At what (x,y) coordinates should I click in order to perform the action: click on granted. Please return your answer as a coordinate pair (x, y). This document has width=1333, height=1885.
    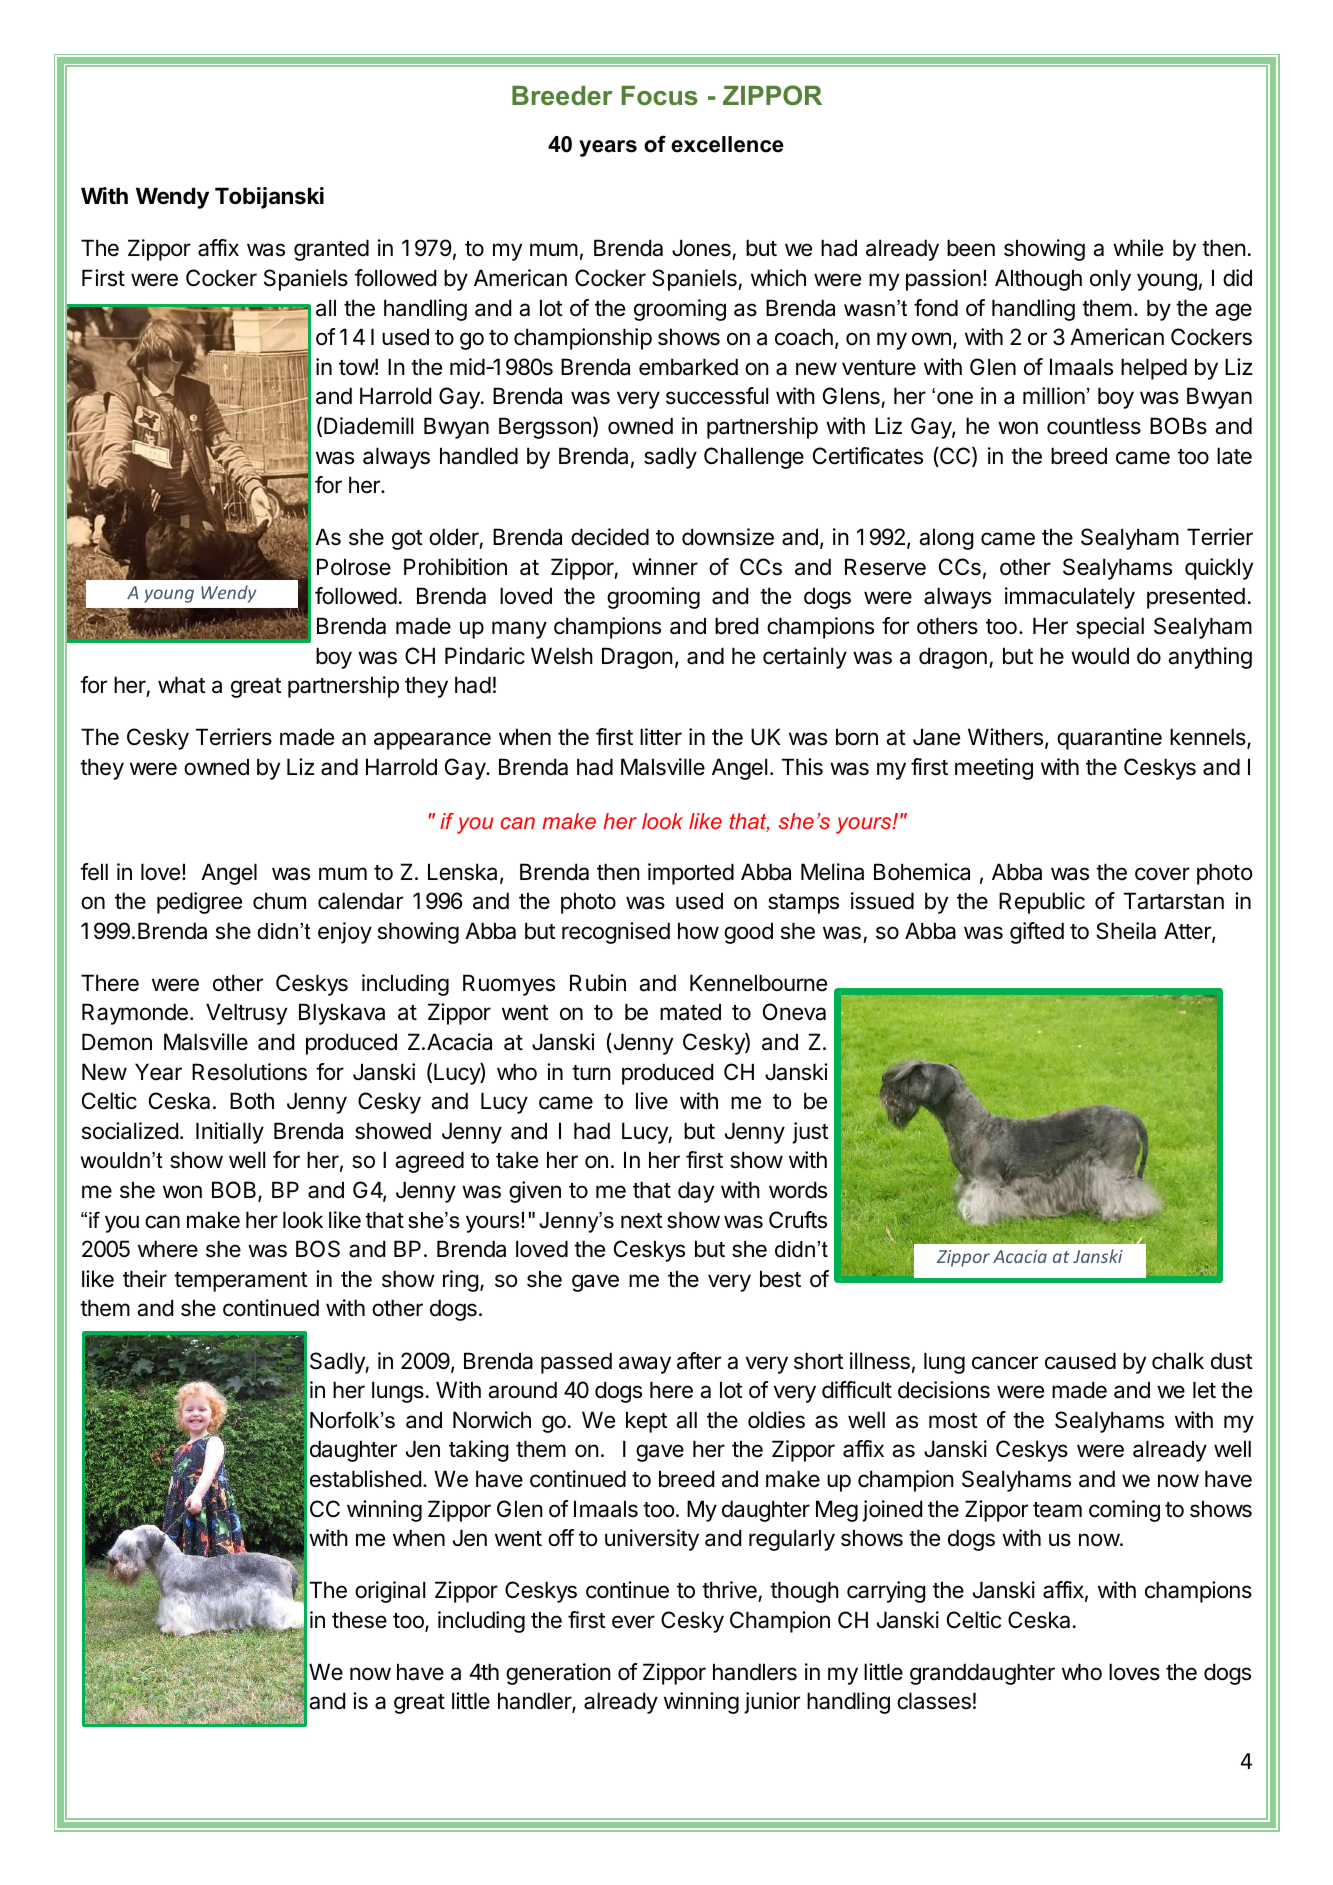
    Looking at the image, I should click on (331, 250).
